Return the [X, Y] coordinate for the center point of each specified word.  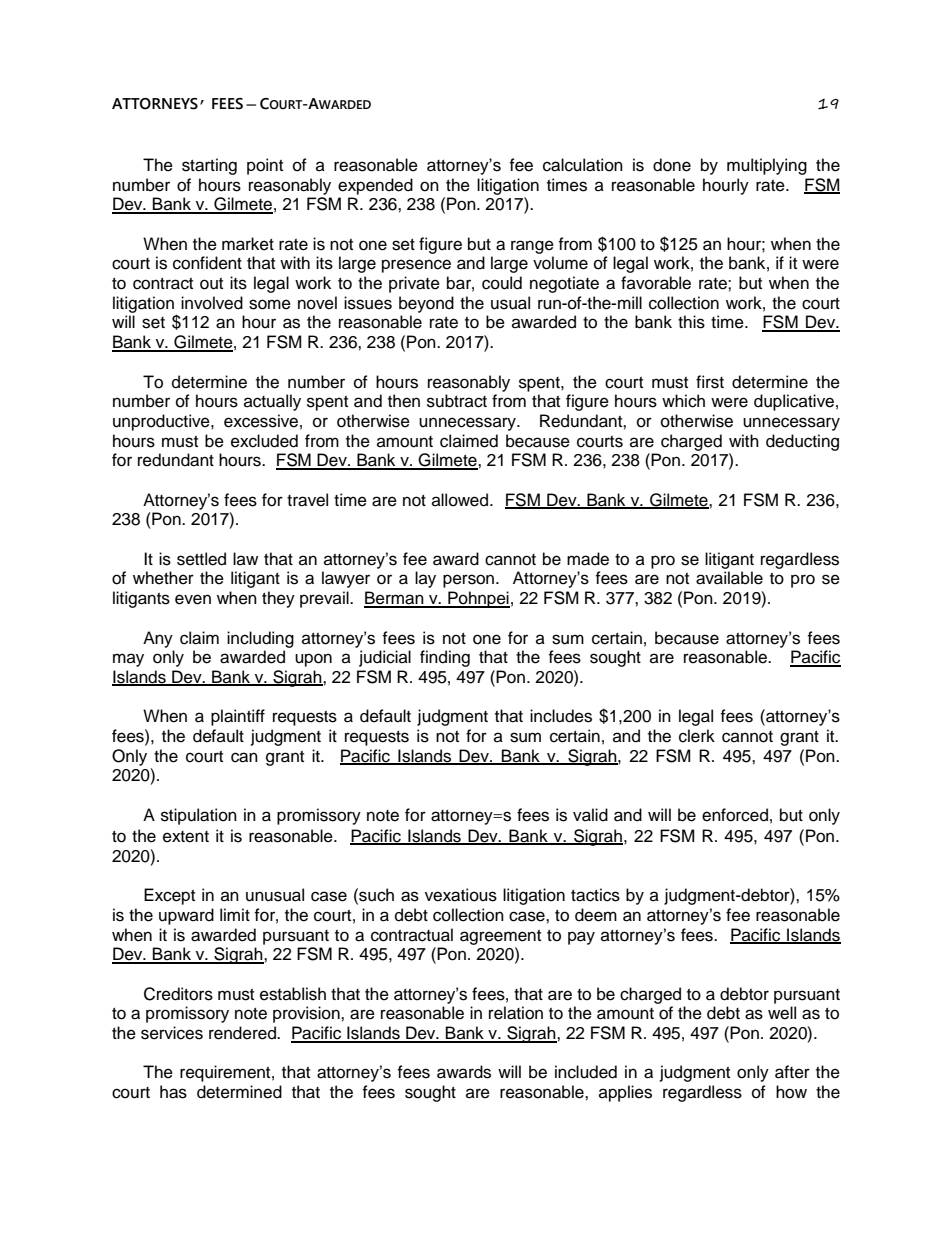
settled [201, 559]
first [710, 382]
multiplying [767, 166]
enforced [735, 815]
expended [375, 186]
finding [445, 658]
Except [169, 896]
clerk [697, 736]
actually [272, 402]
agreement [500, 937]
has [173, 1092]
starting [209, 166]
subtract [457, 401]
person [468, 581]
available [729, 578]
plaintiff [238, 717]
